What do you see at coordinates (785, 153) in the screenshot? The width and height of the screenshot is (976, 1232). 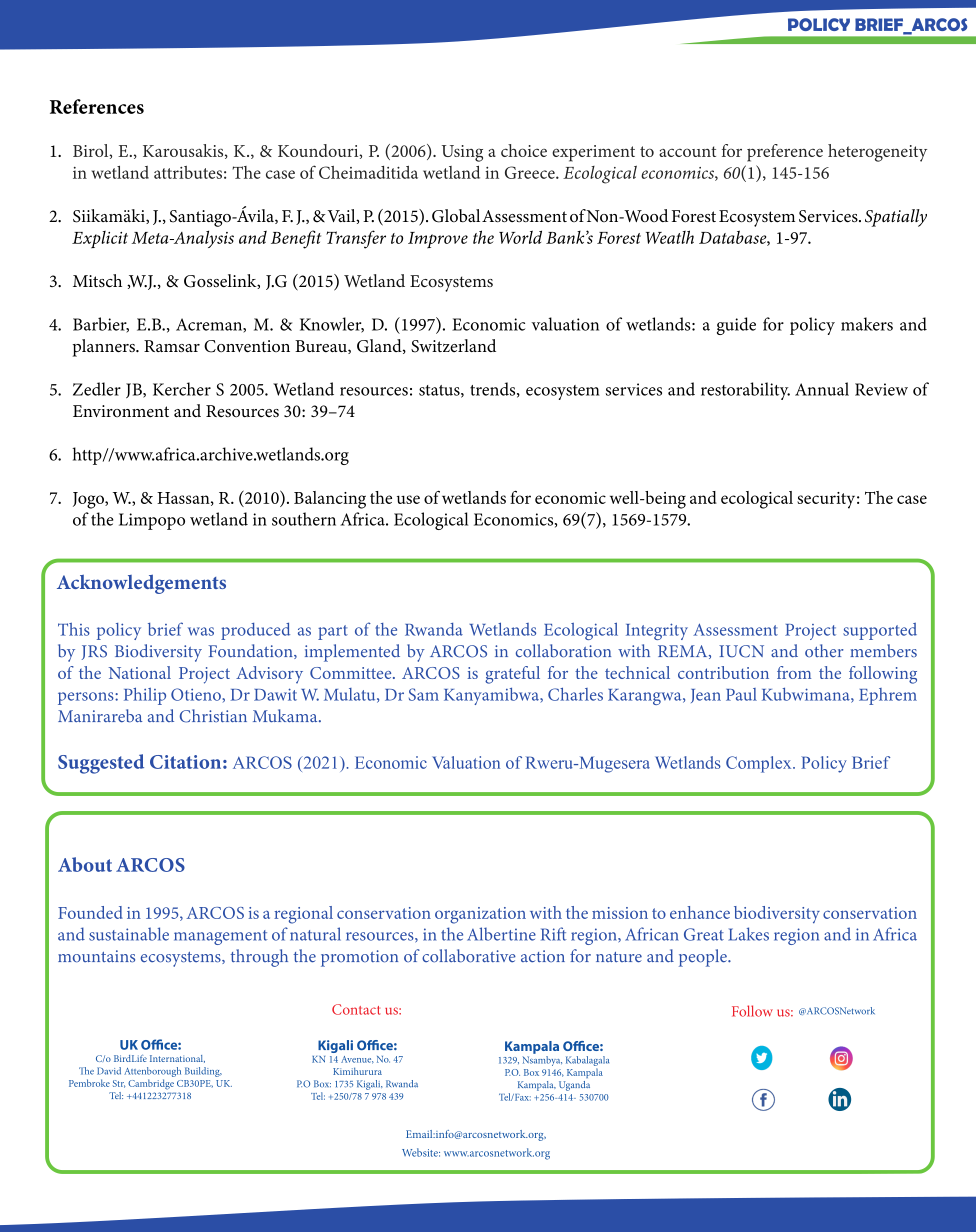 I see `preference` at bounding box center [785, 153].
